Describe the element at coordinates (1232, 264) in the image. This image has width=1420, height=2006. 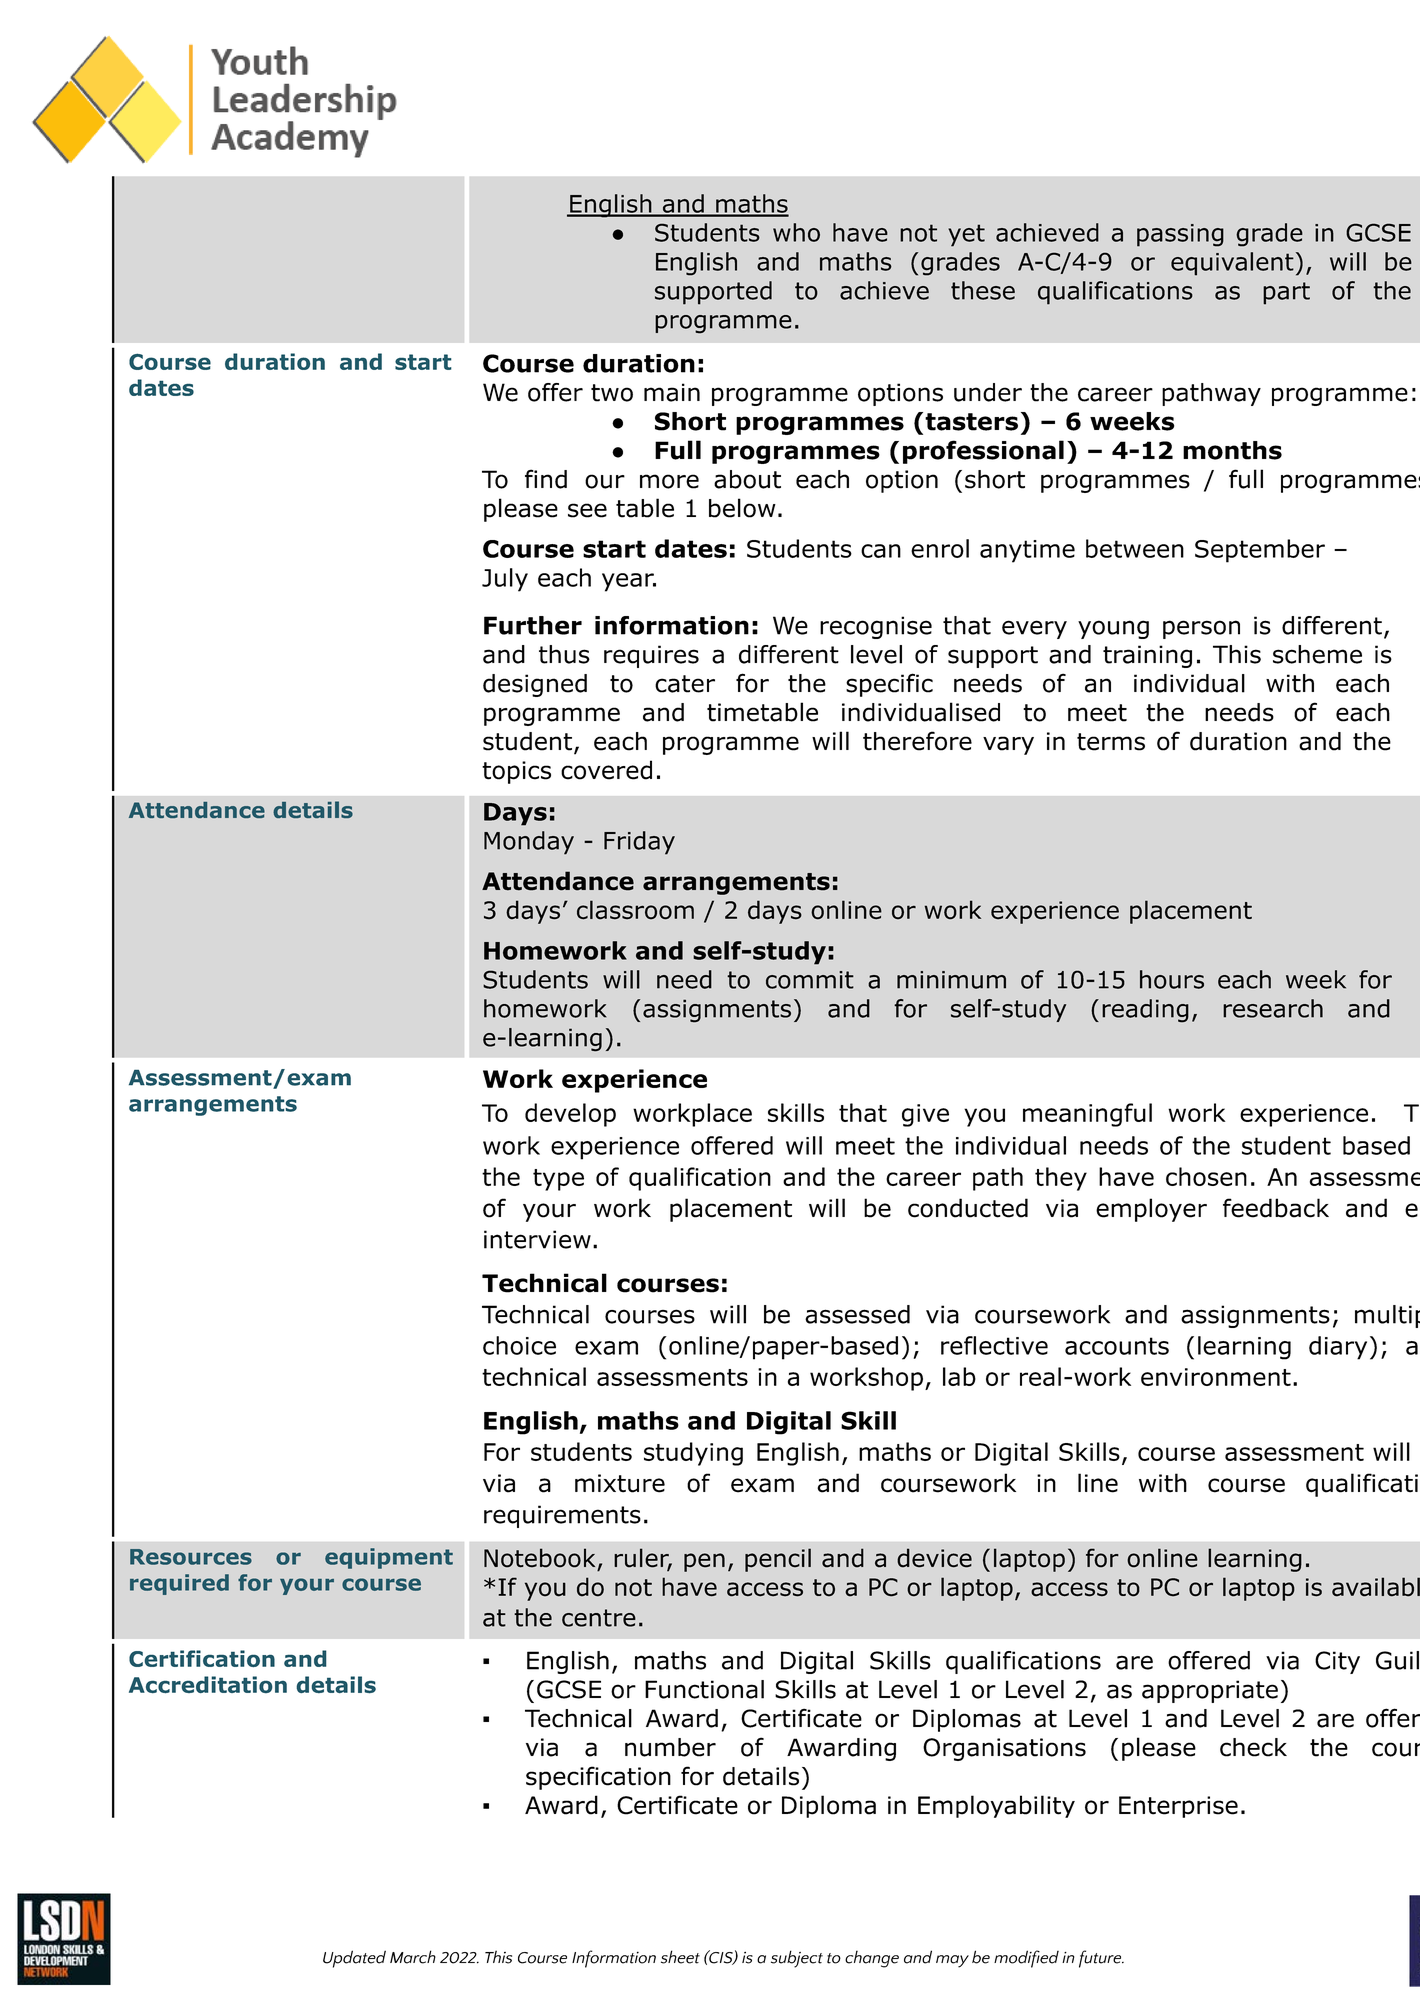
I see `equivalent` at that location.
